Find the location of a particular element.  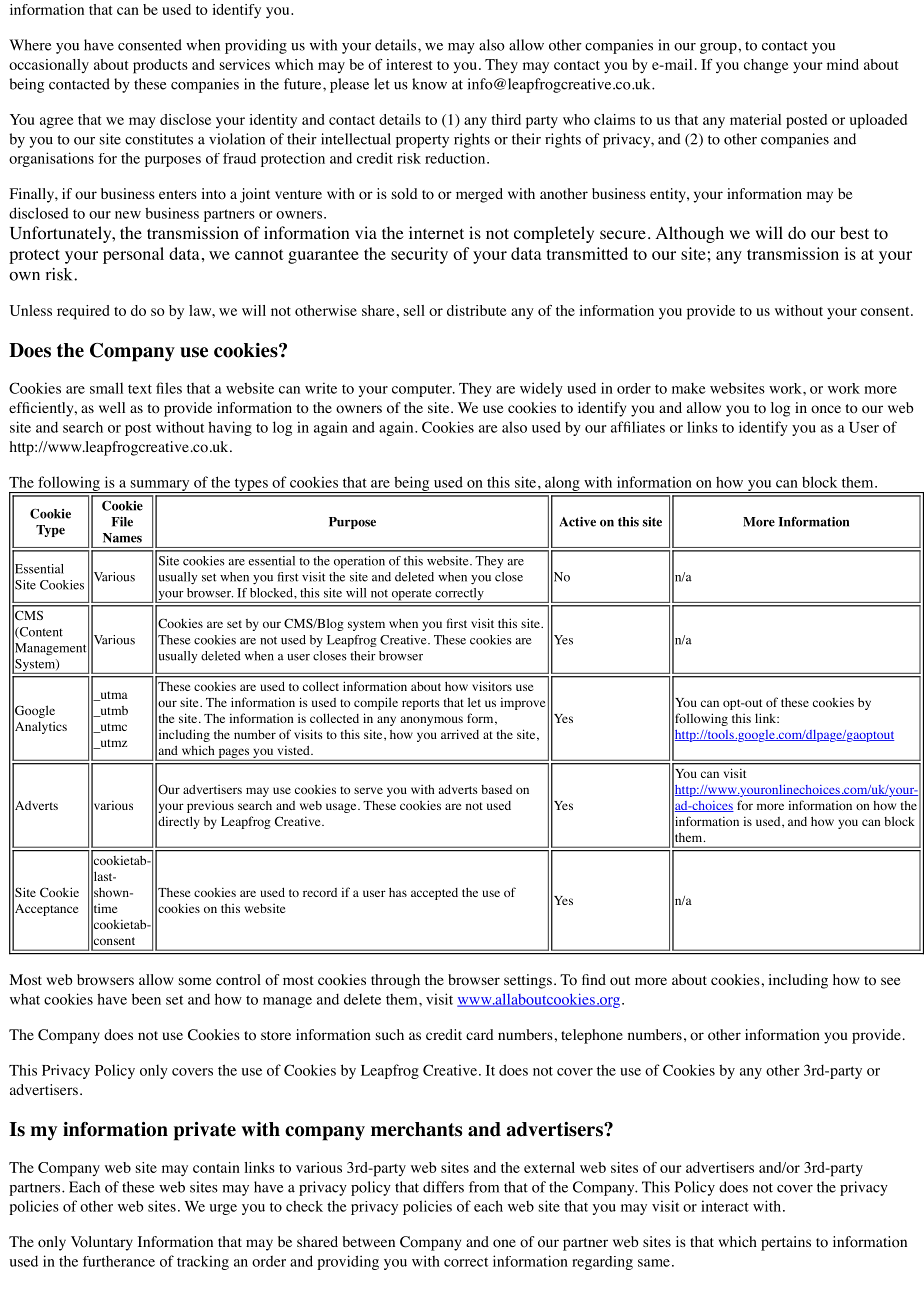

know is located at coordinates (429, 84).
